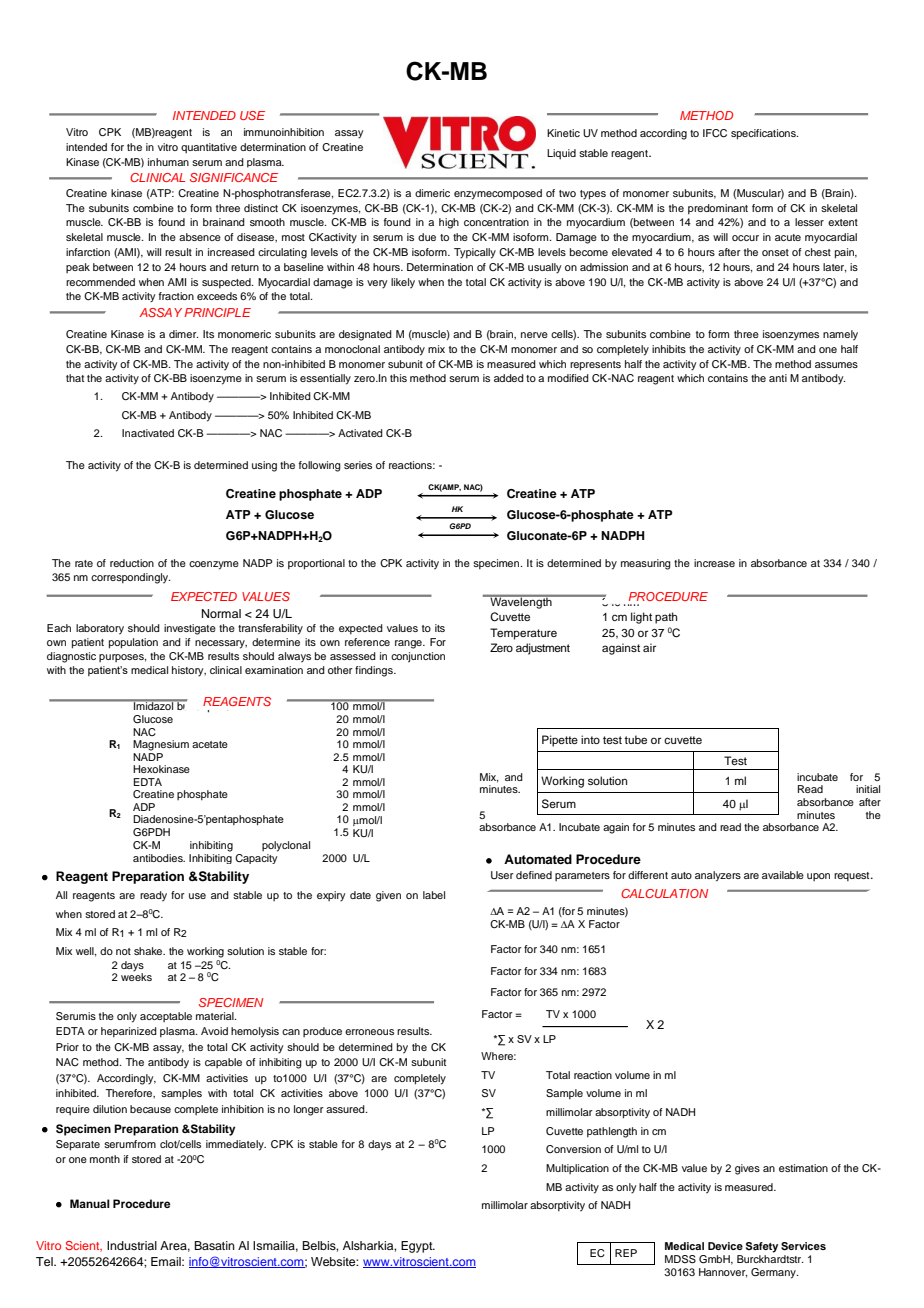  I want to click on that, so click(75, 378).
